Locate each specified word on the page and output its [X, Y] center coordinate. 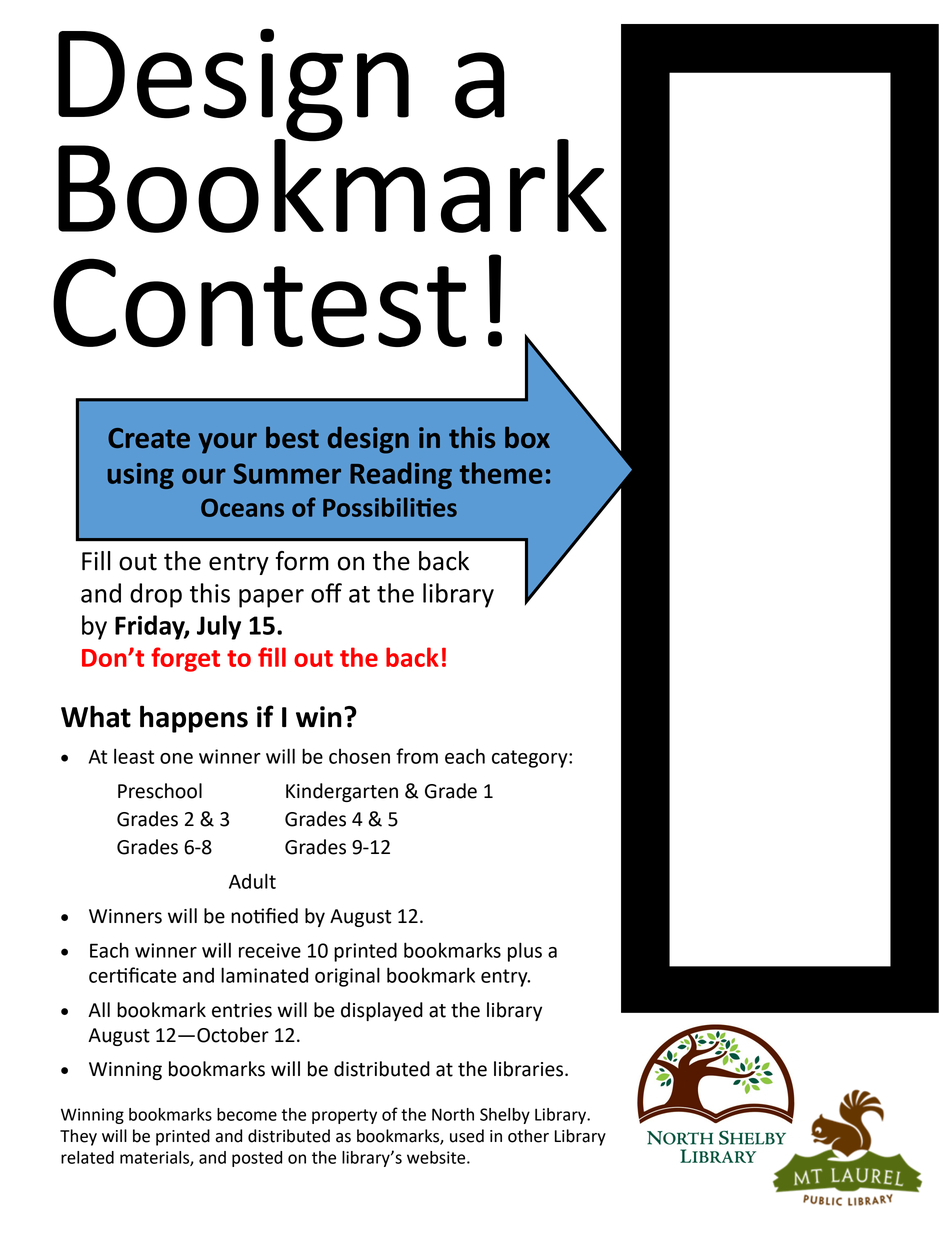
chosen [359, 756]
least [134, 756]
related [87, 1157]
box [527, 437]
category [531, 759]
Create [149, 438]
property [344, 1116]
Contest [259, 302]
